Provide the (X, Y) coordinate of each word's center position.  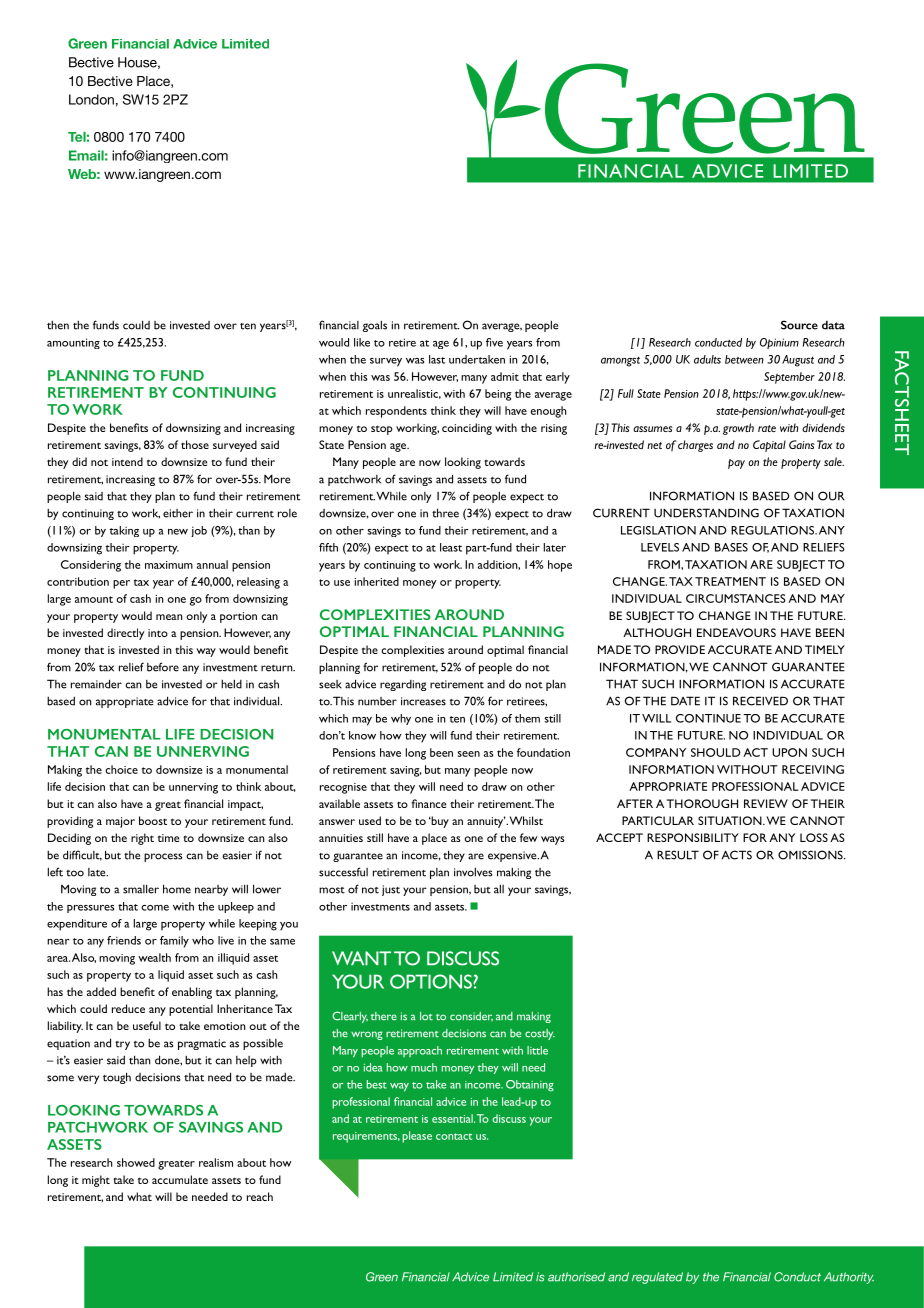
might (96, 1181)
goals (375, 326)
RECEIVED (760, 701)
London (91, 99)
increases (423, 701)
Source (799, 325)
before (163, 667)
